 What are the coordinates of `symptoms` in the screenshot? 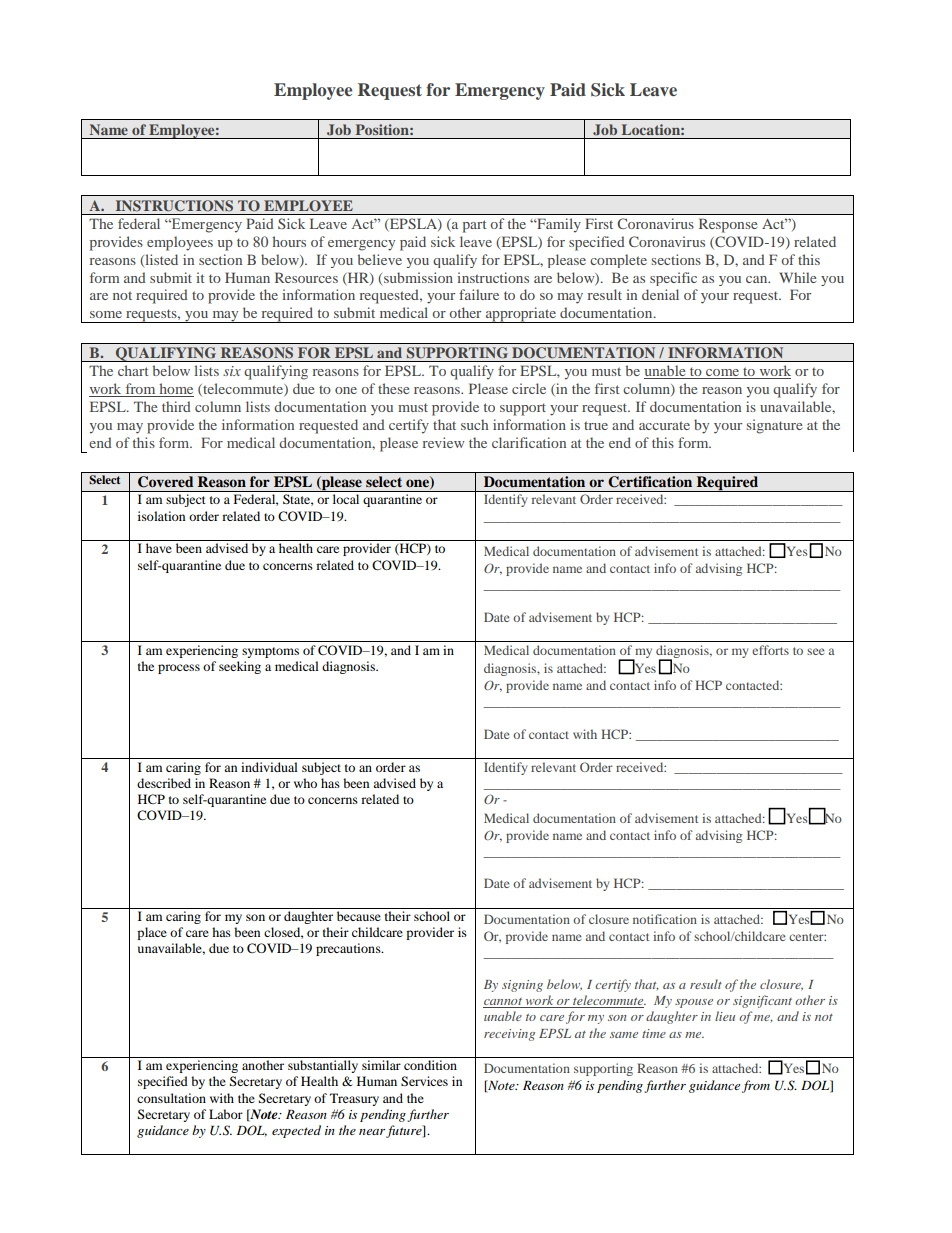 It's located at (270, 652).
